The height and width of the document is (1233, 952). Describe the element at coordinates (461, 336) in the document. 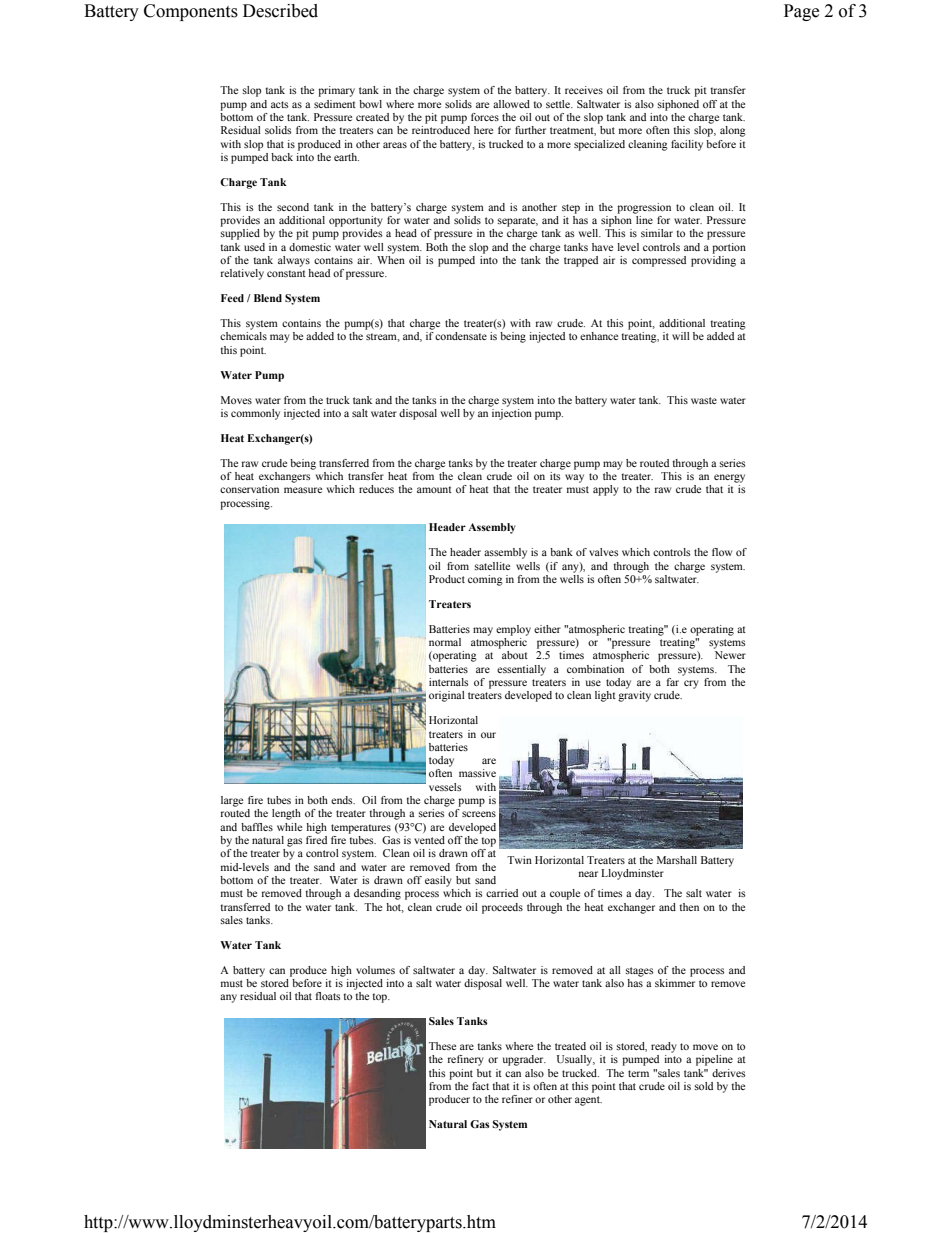

I see `condensate` at that location.
